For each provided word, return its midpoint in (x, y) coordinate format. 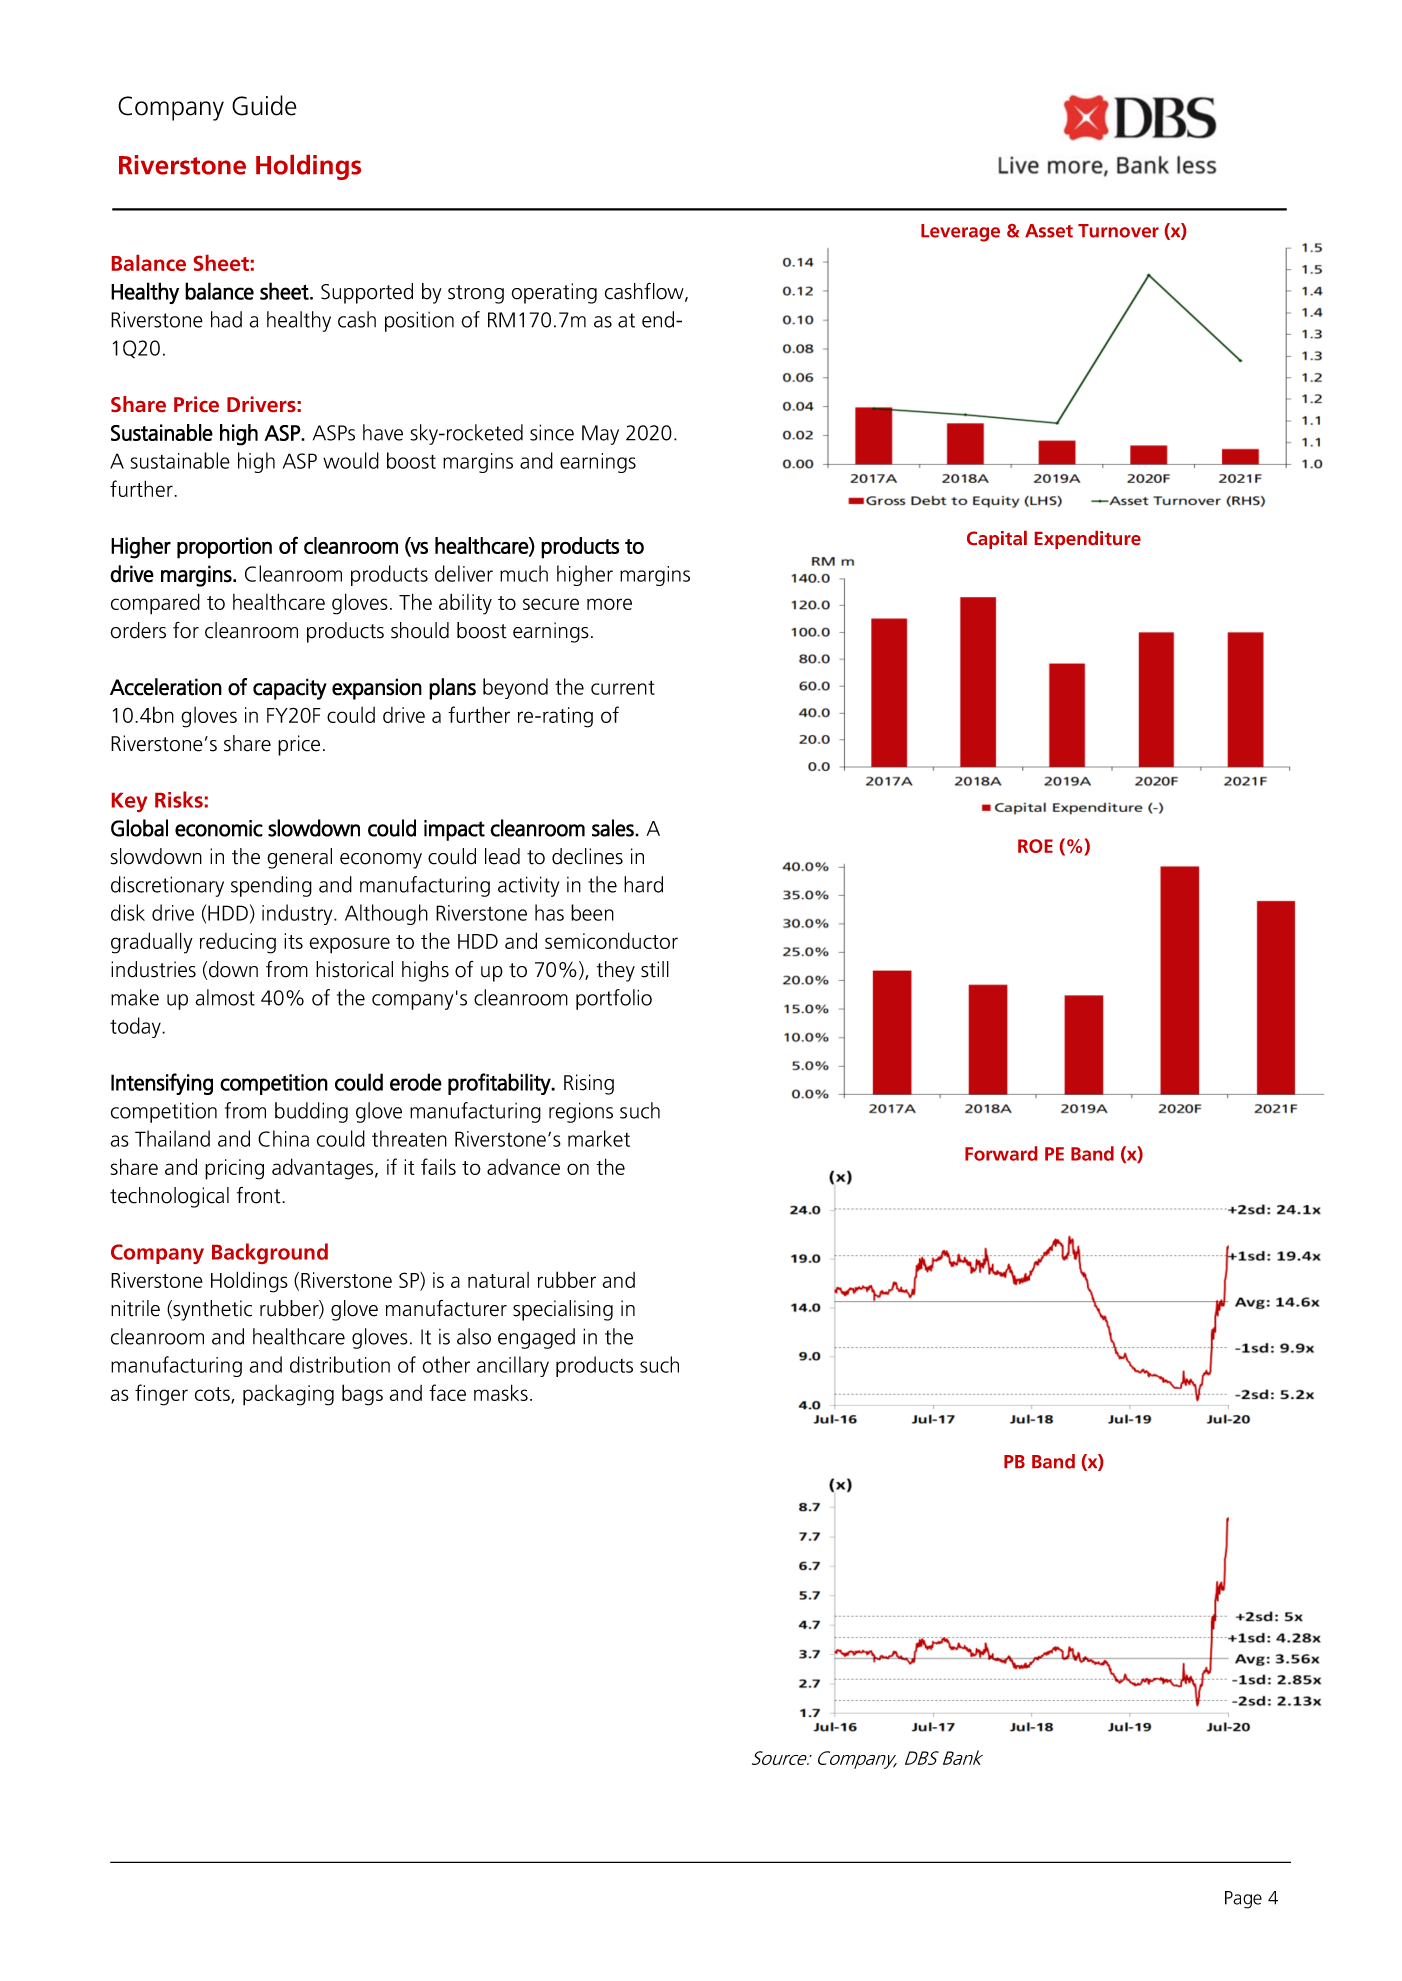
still (655, 969)
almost (225, 997)
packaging (288, 1395)
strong (476, 294)
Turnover (1118, 231)
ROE (1035, 846)
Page (1243, 1900)
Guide (264, 105)
